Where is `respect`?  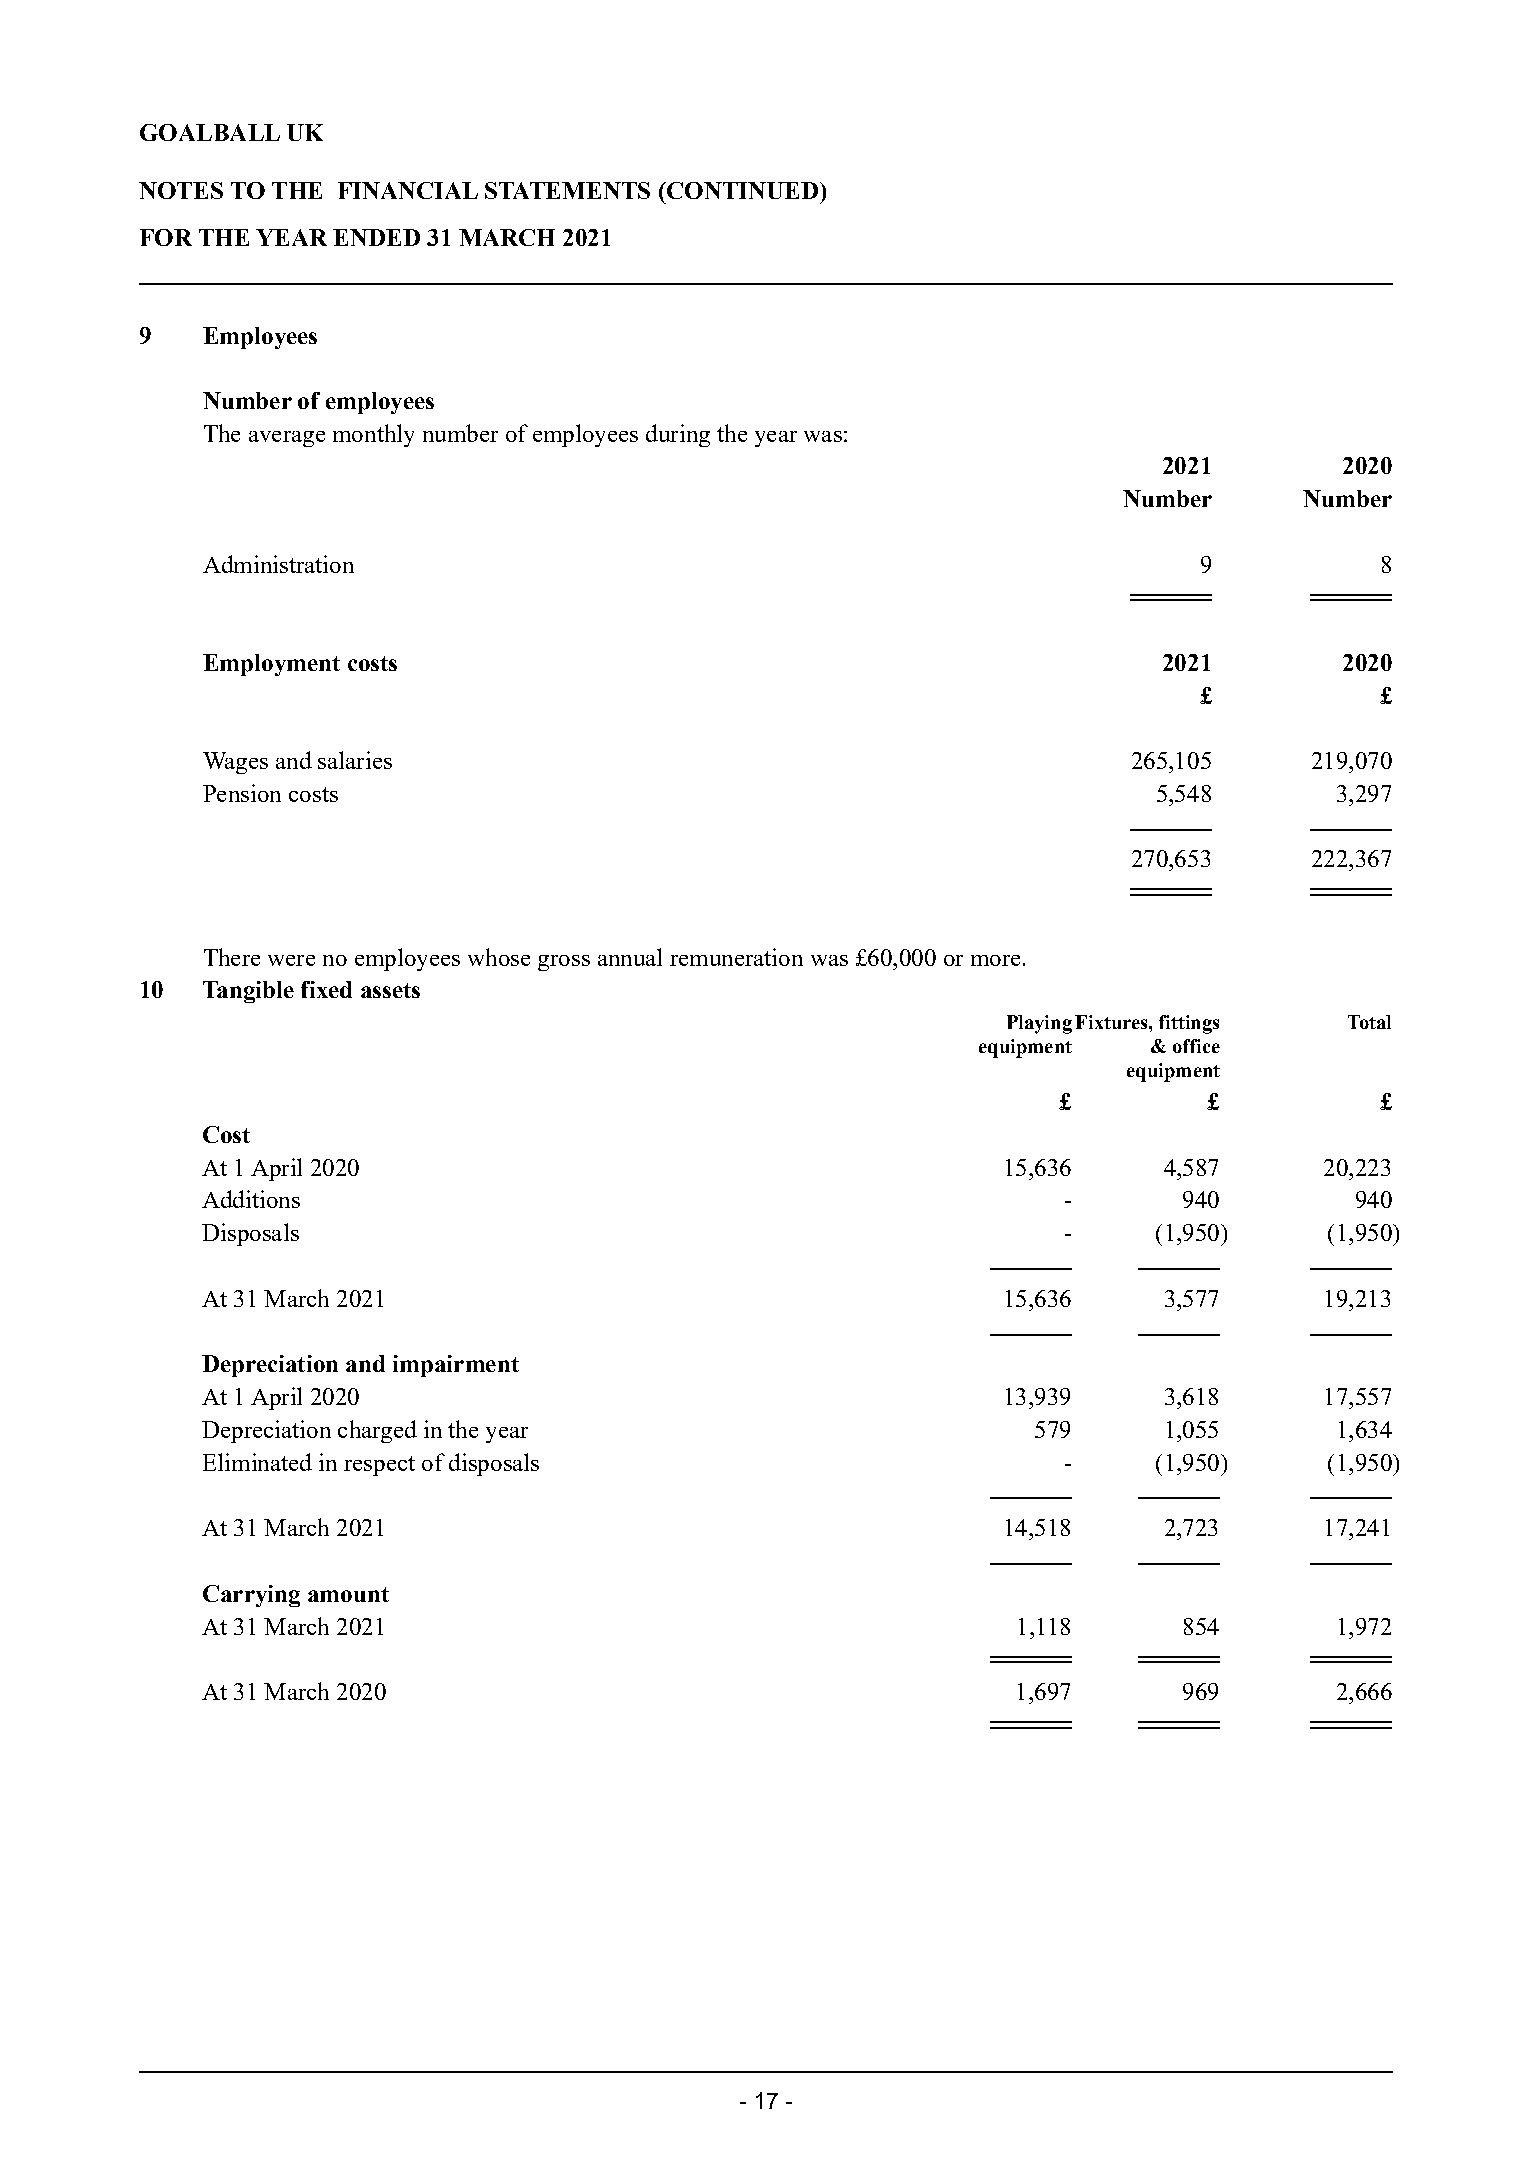
respect is located at coordinates (379, 1466).
